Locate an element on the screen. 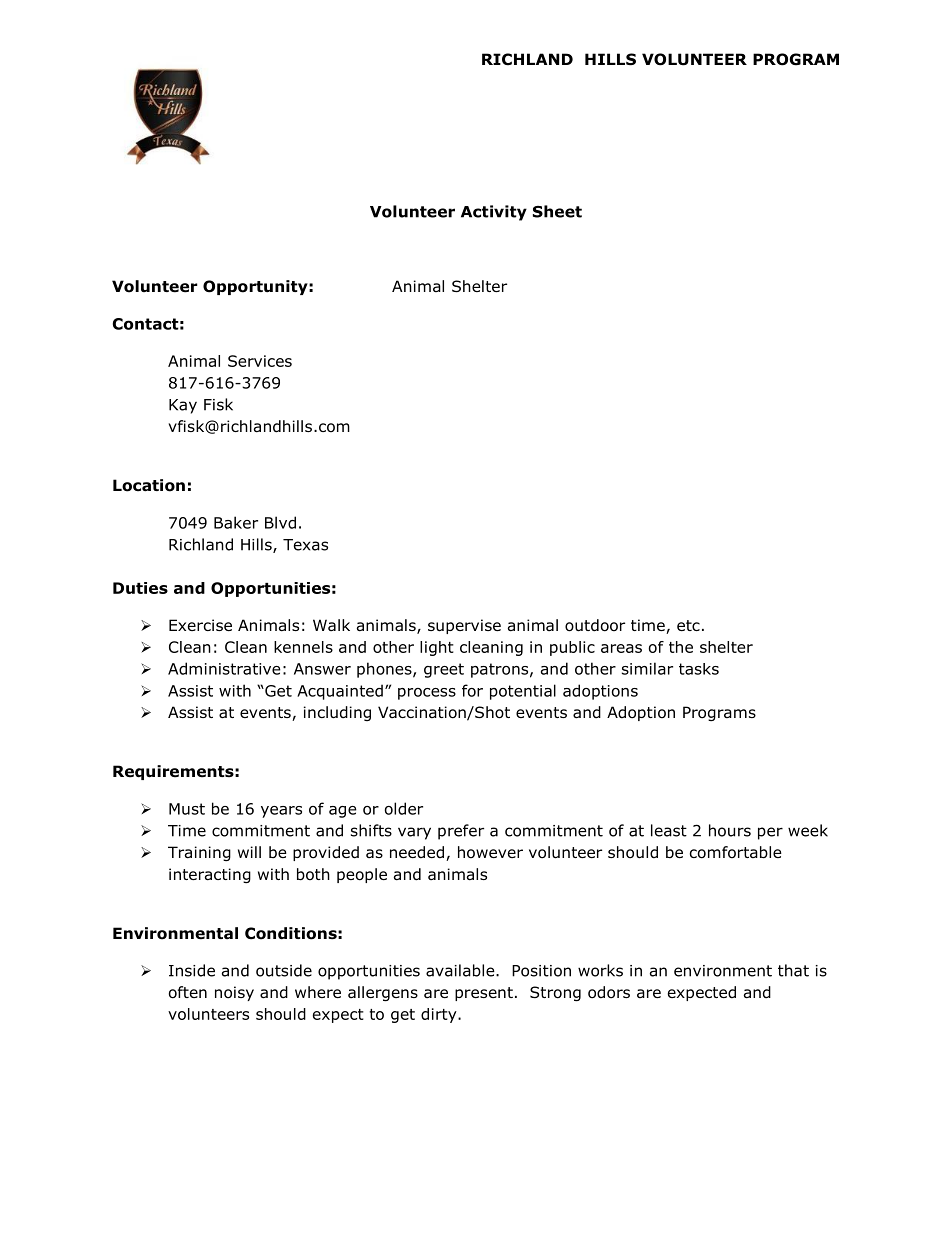 Image resolution: width=952 pixels, height=1233 pixels. supervise is located at coordinates (464, 626).
